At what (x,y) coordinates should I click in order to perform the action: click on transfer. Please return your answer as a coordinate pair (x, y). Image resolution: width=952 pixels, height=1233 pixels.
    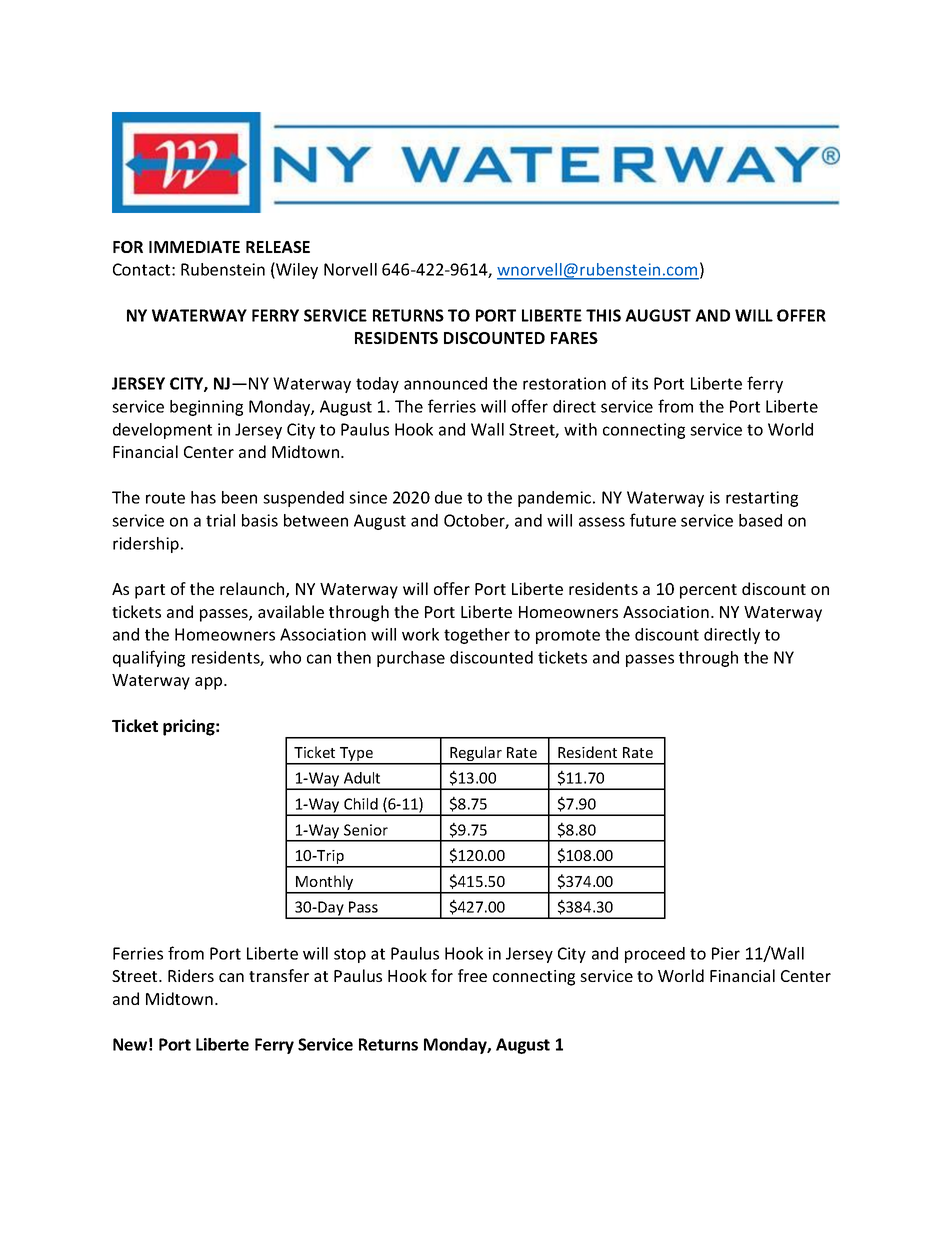
    Looking at the image, I should click on (279, 975).
